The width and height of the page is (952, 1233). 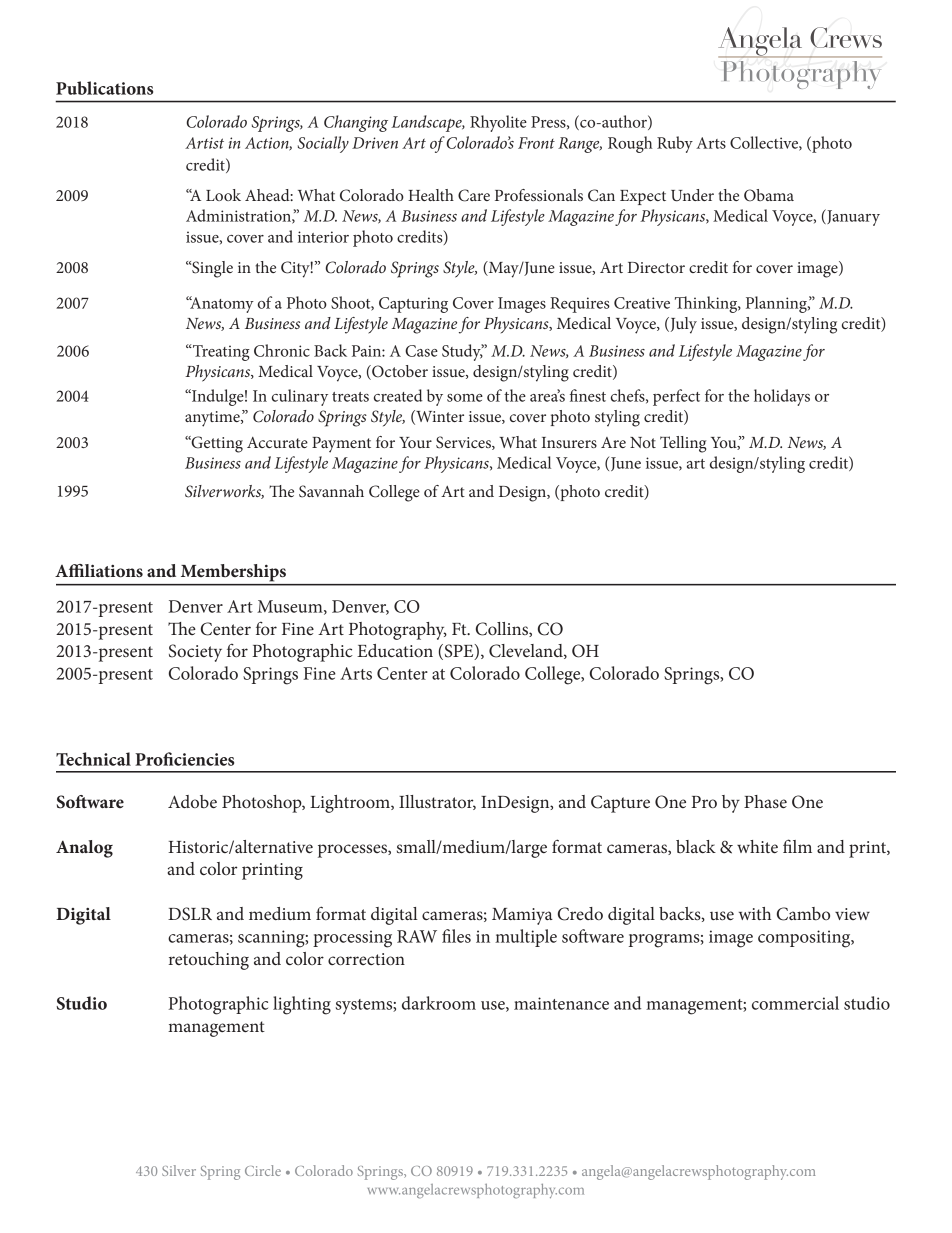 What do you see at coordinates (765, 801) in the page?
I see `Phase` at bounding box center [765, 801].
